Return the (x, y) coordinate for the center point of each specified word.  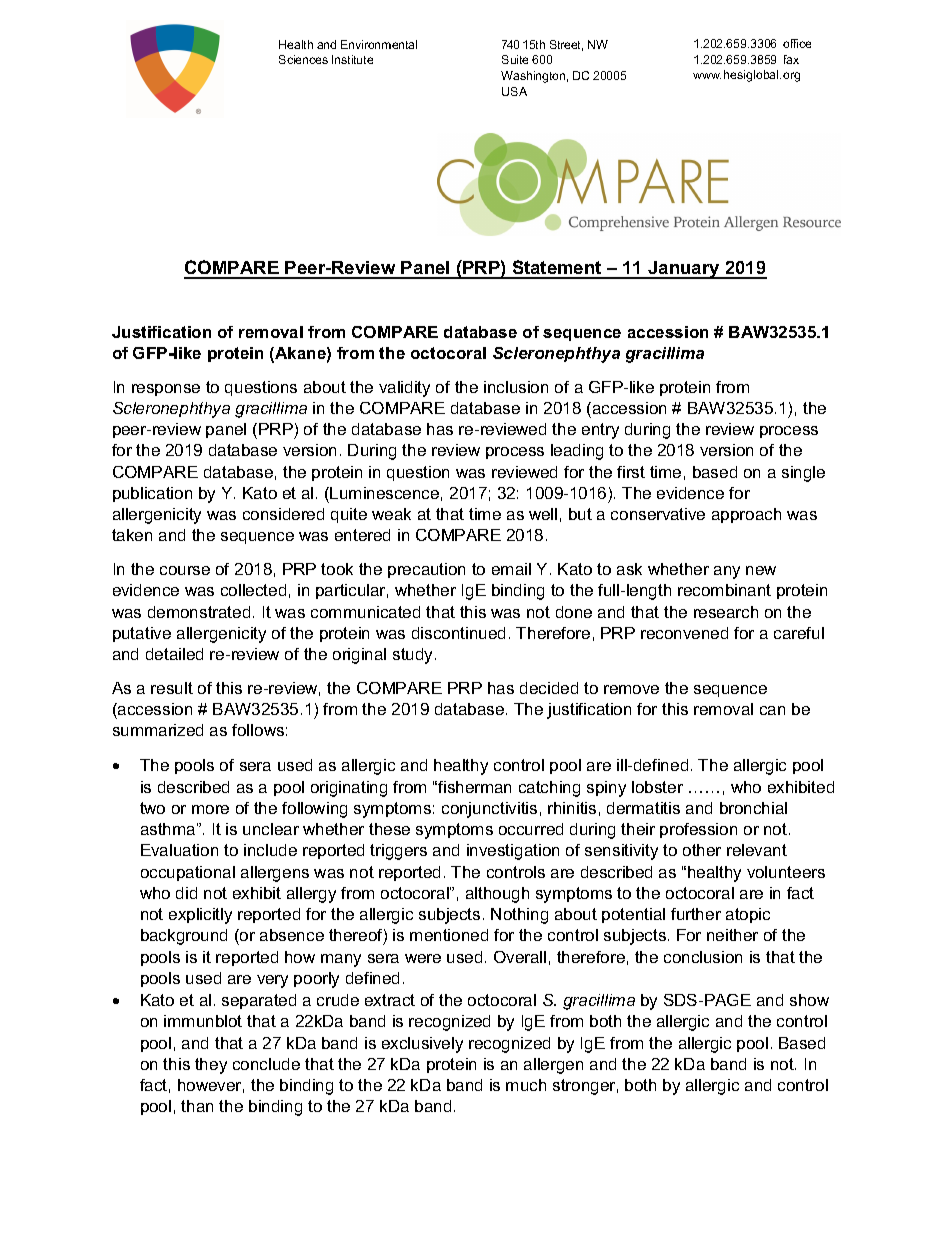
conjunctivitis (489, 810)
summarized (158, 730)
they (211, 1066)
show (809, 1000)
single (803, 474)
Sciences (303, 59)
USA (514, 91)
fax (791, 59)
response (166, 390)
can (772, 710)
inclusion (516, 387)
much (526, 1085)
